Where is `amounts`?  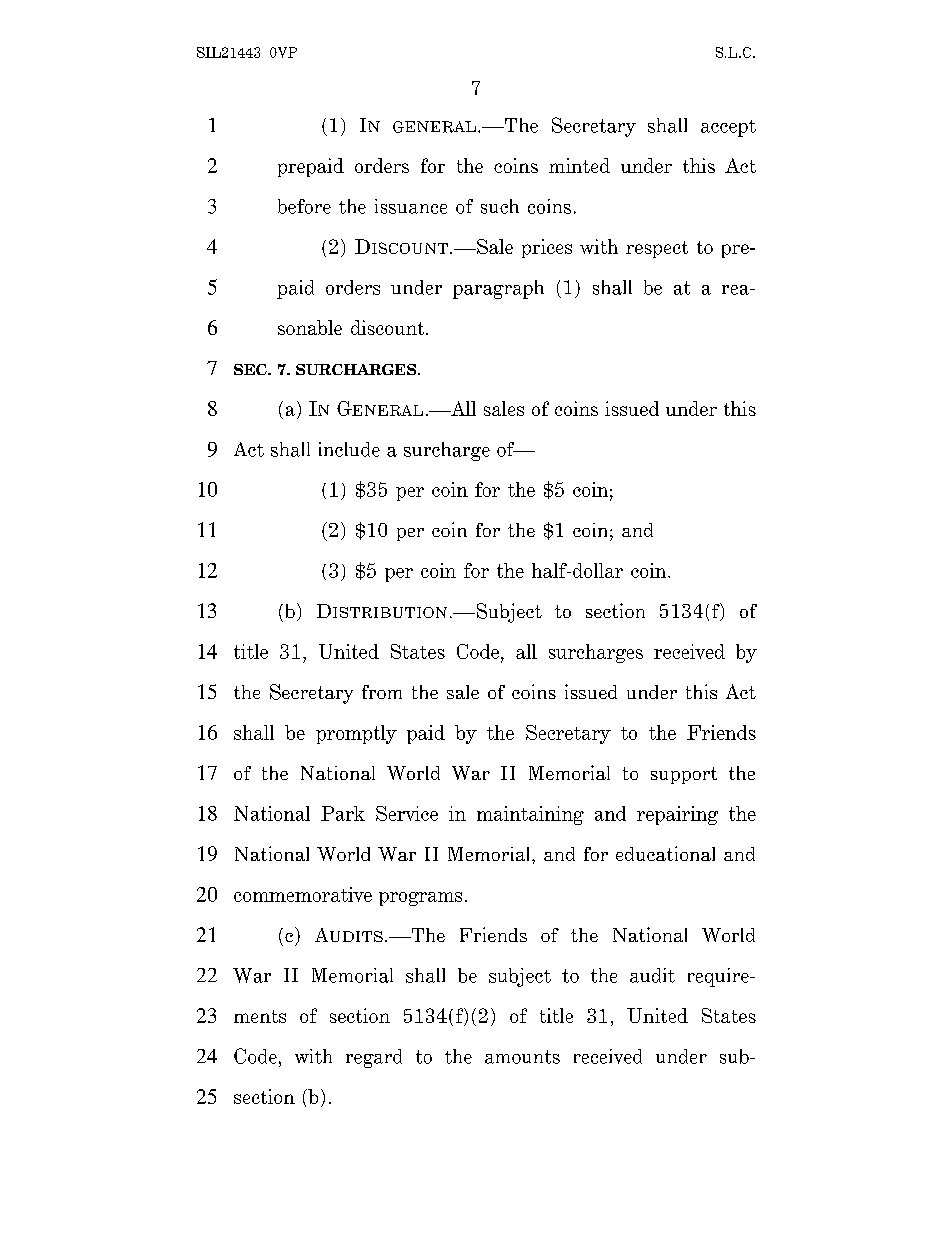 amounts is located at coordinates (522, 1057).
